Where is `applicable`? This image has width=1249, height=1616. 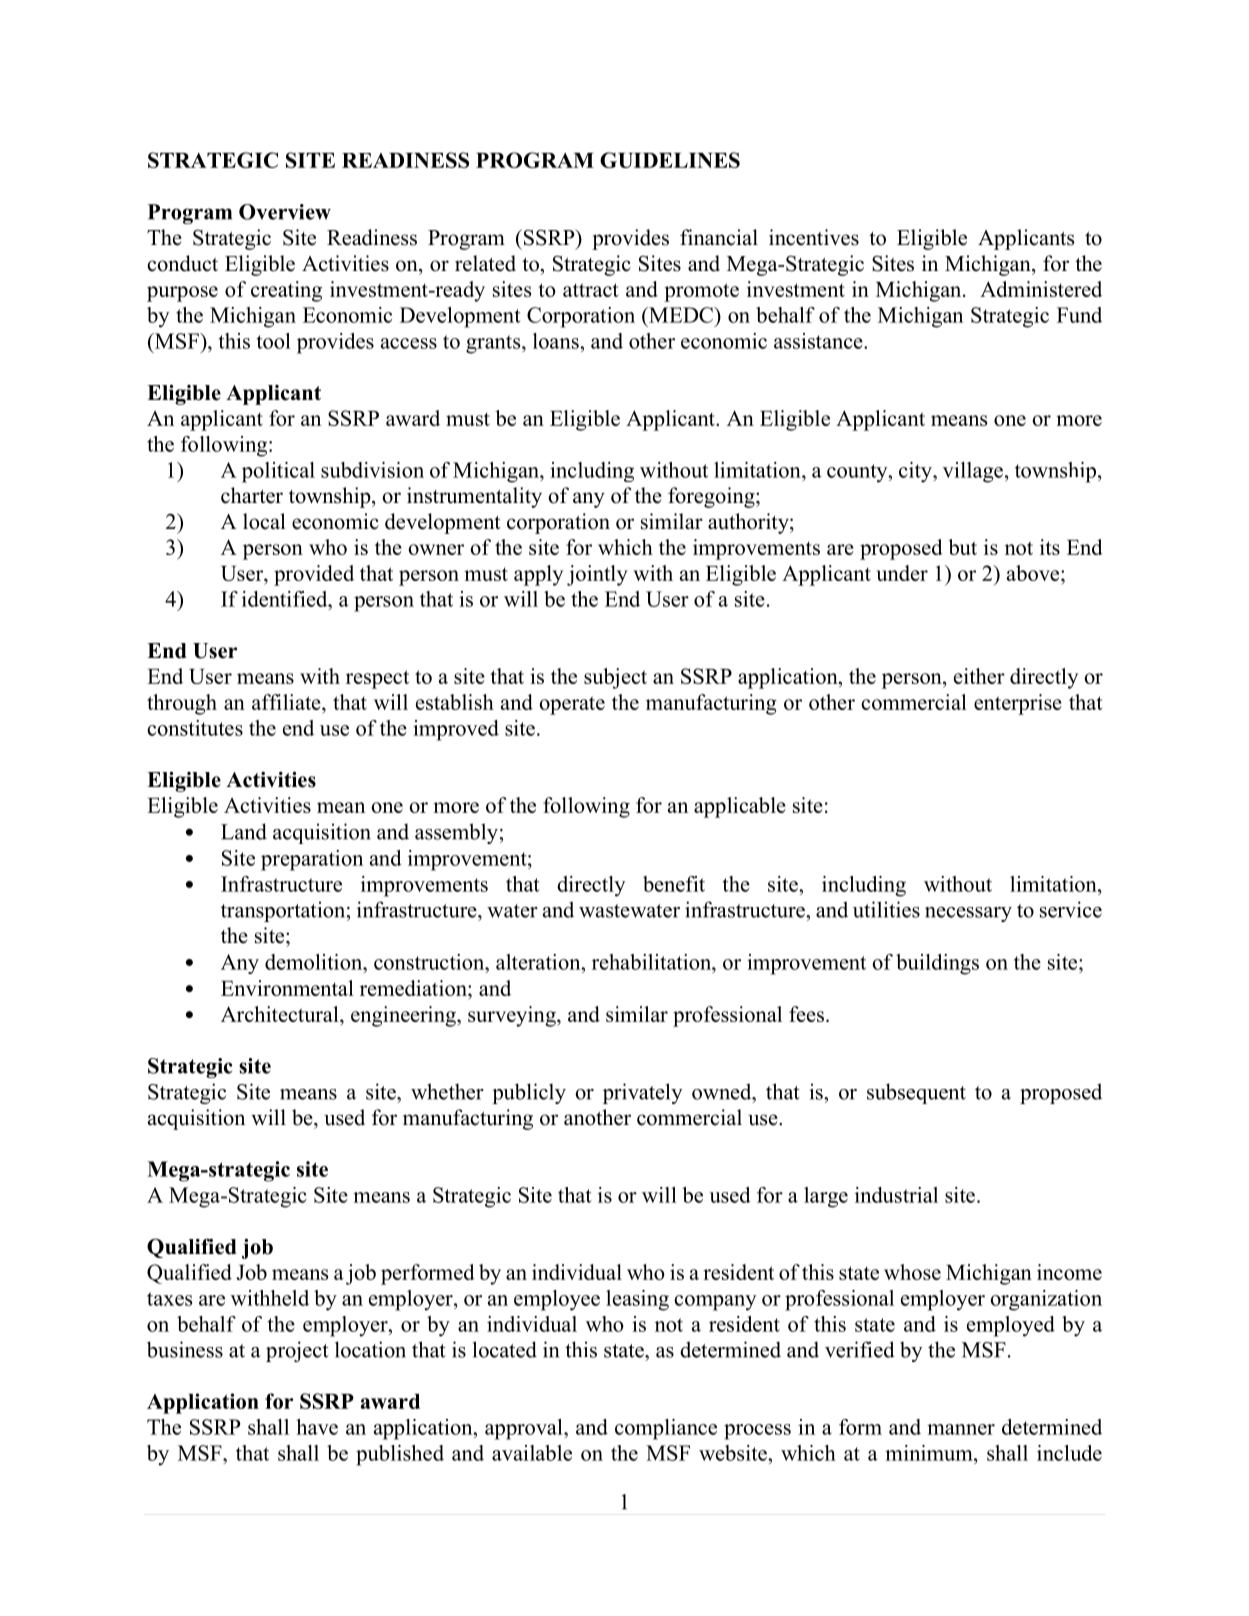
applicable is located at coordinates (740, 807).
